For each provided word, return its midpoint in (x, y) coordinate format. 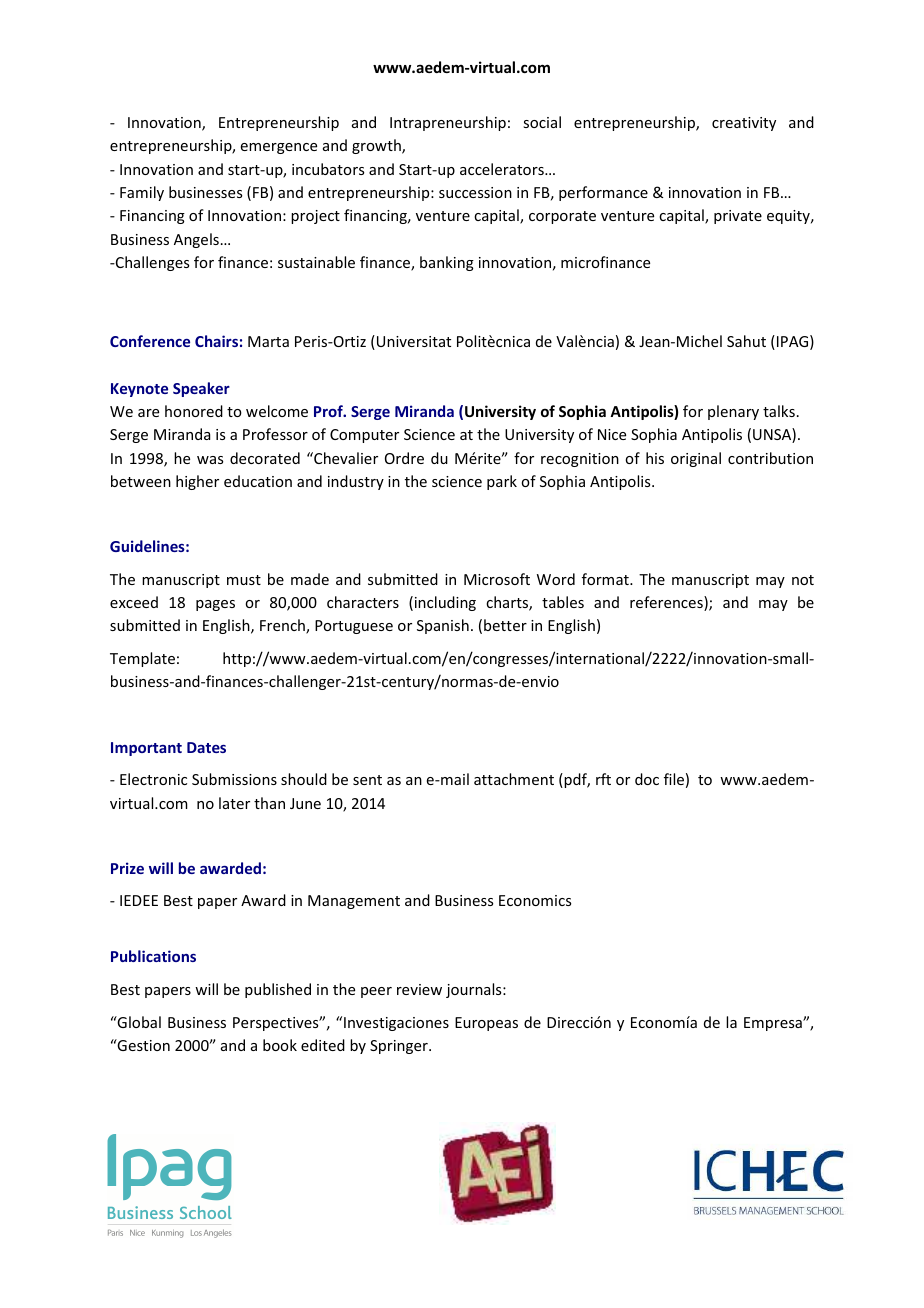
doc (647, 779)
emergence (279, 148)
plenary (733, 412)
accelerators (503, 169)
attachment (514, 779)
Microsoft (497, 579)
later (234, 803)
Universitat (414, 341)
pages (215, 605)
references (667, 603)
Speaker (201, 389)
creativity (744, 124)
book (280, 1045)
